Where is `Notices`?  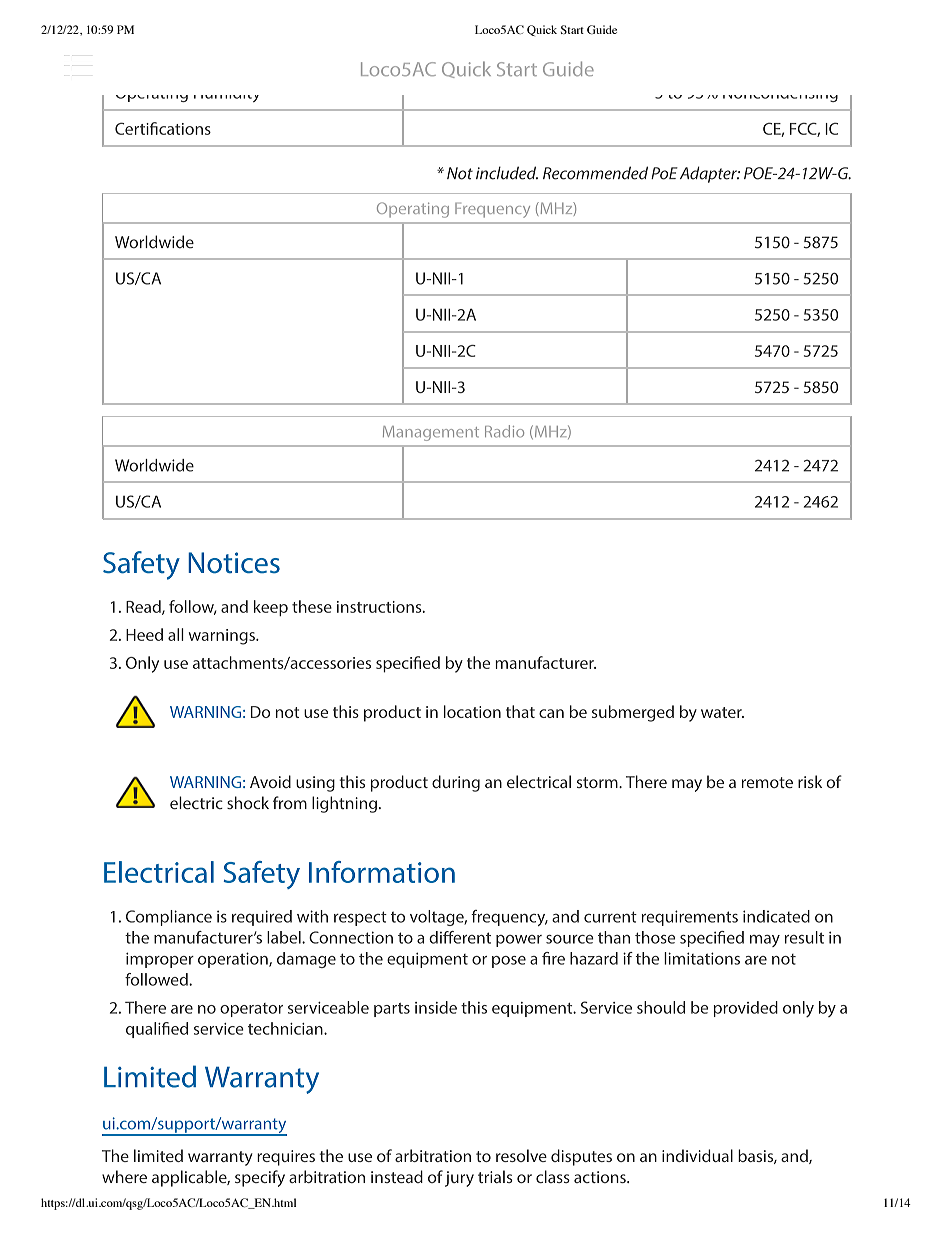 Notices is located at coordinates (234, 563).
